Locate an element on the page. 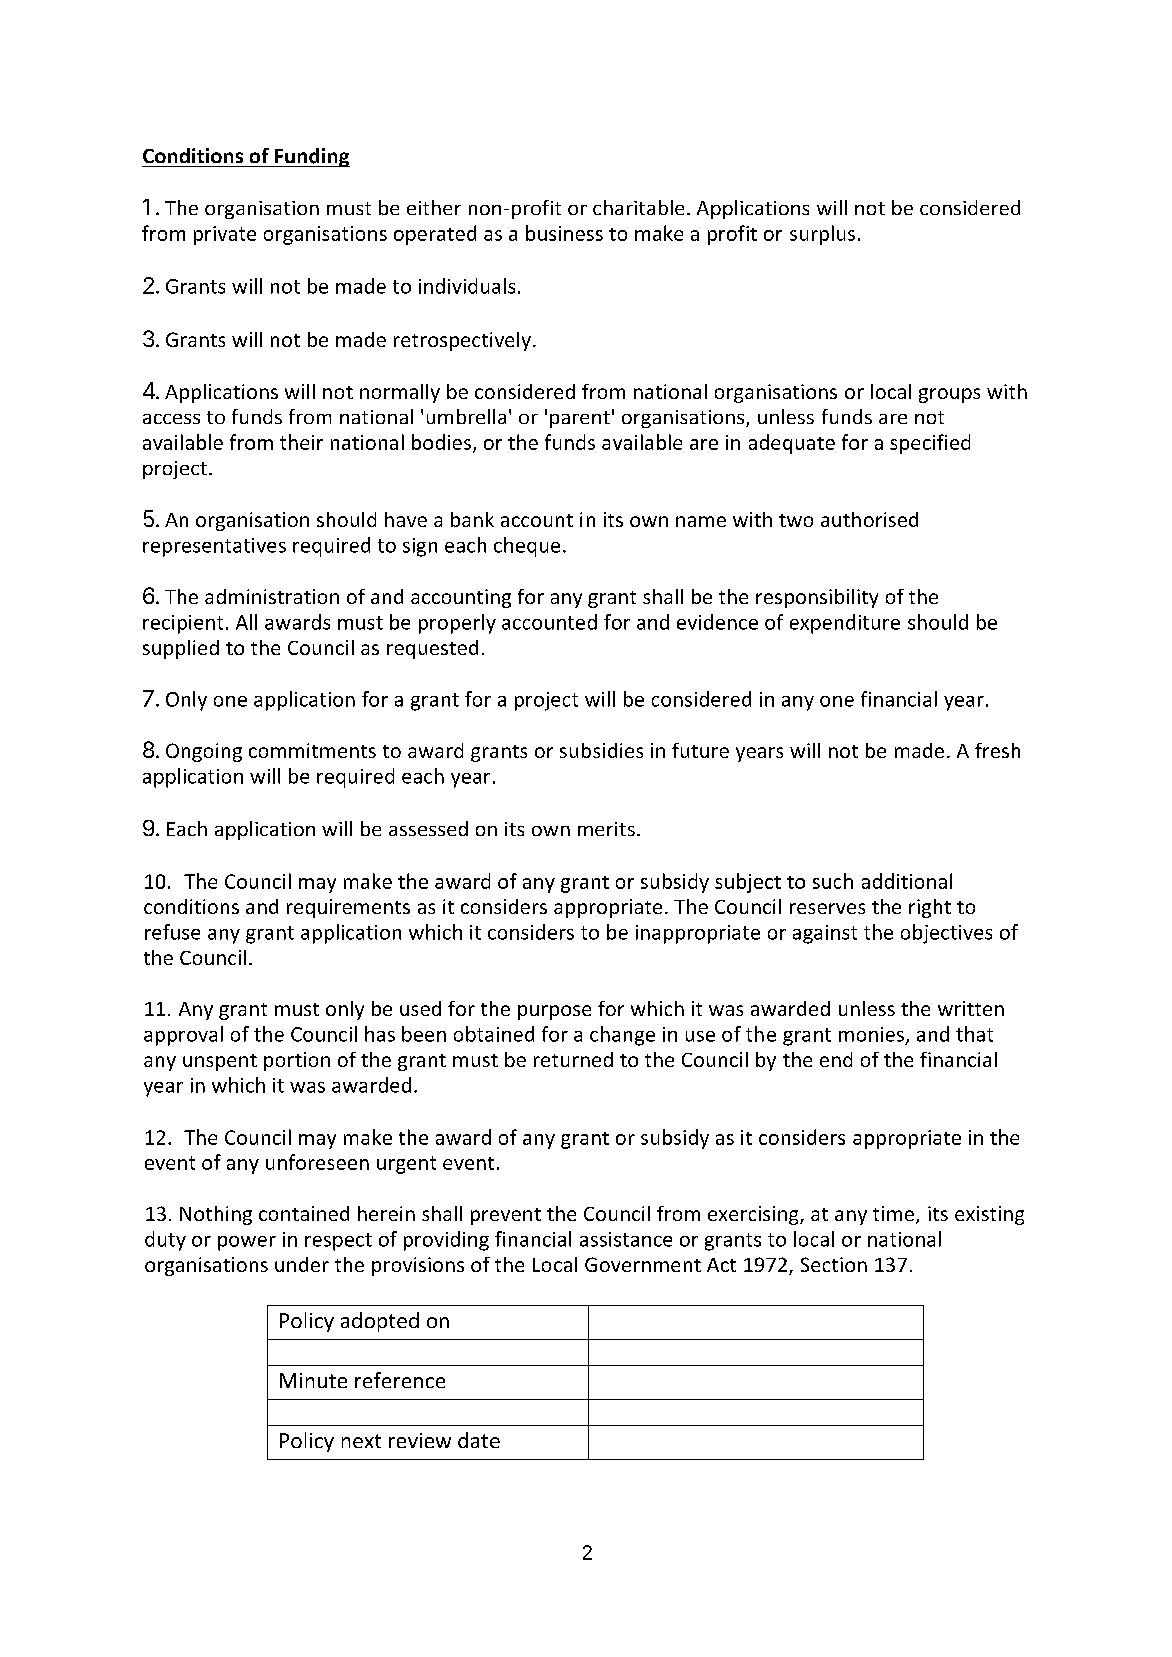 The height and width of the image is (1657, 1172). private is located at coordinates (225, 235).
